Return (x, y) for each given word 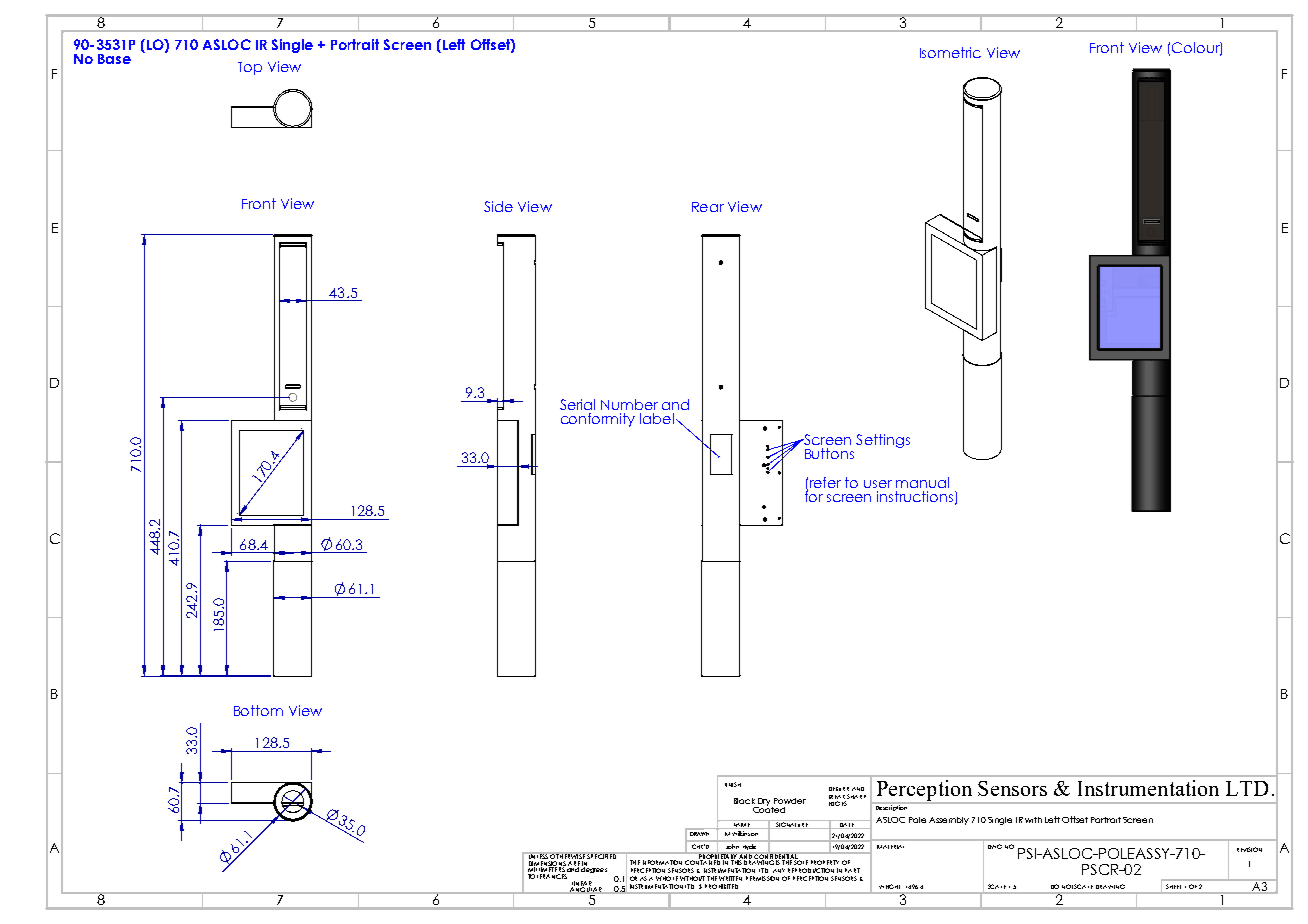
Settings (883, 441)
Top (250, 68)
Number (629, 404)
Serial (577, 404)
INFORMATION (662, 862)
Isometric (950, 52)
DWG (995, 846)
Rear (708, 207)
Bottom (258, 710)
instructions (916, 497)
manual (922, 482)
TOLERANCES (547, 876)
